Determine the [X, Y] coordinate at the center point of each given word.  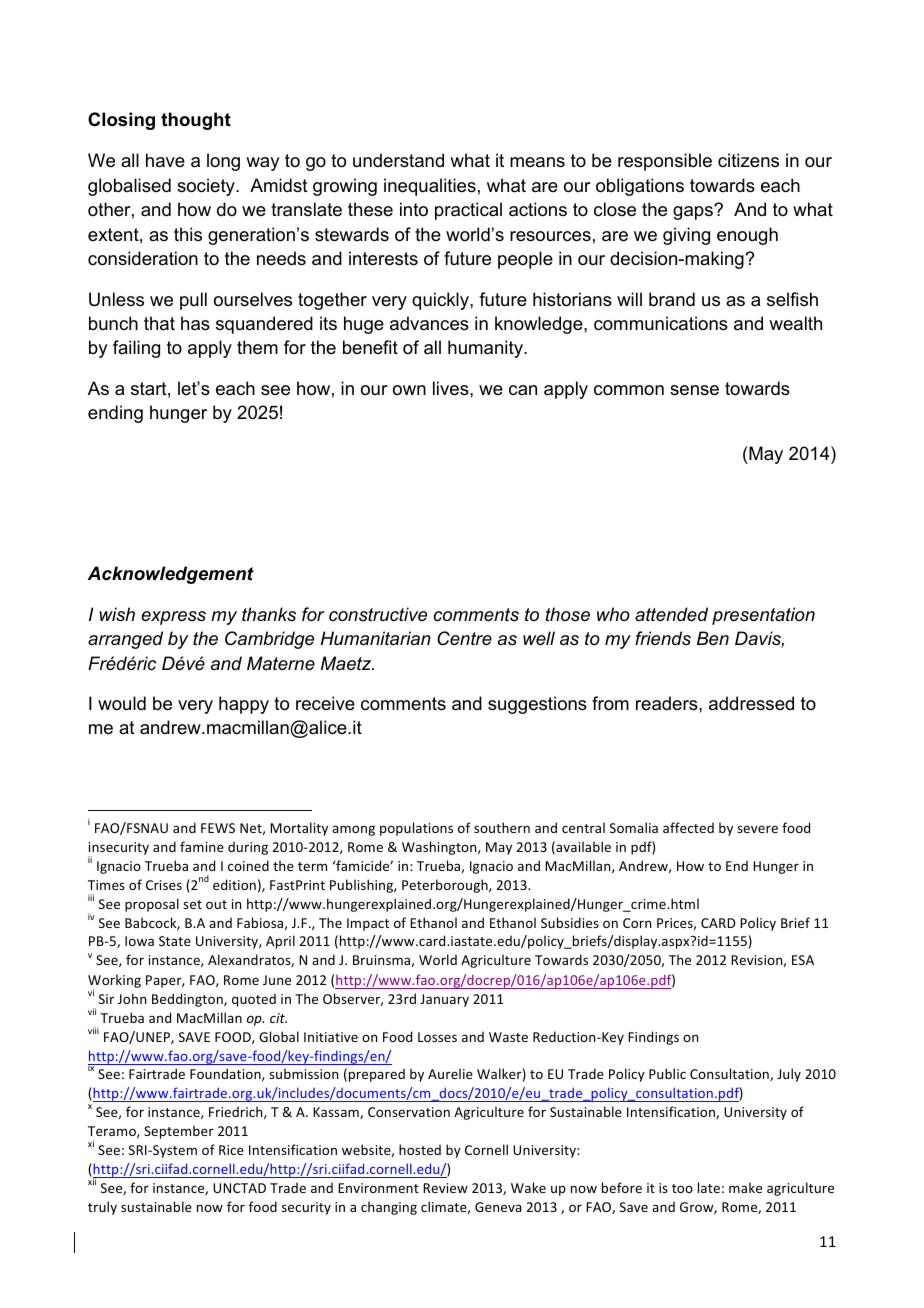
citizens [748, 160]
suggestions [537, 705]
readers [668, 703]
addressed [751, 703]
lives [452, 388]
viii [93, 1030]
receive [325, 703]
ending [115, 414]
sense [694, 390]
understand [398, 160]
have [165, 160]
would [122, 703]
